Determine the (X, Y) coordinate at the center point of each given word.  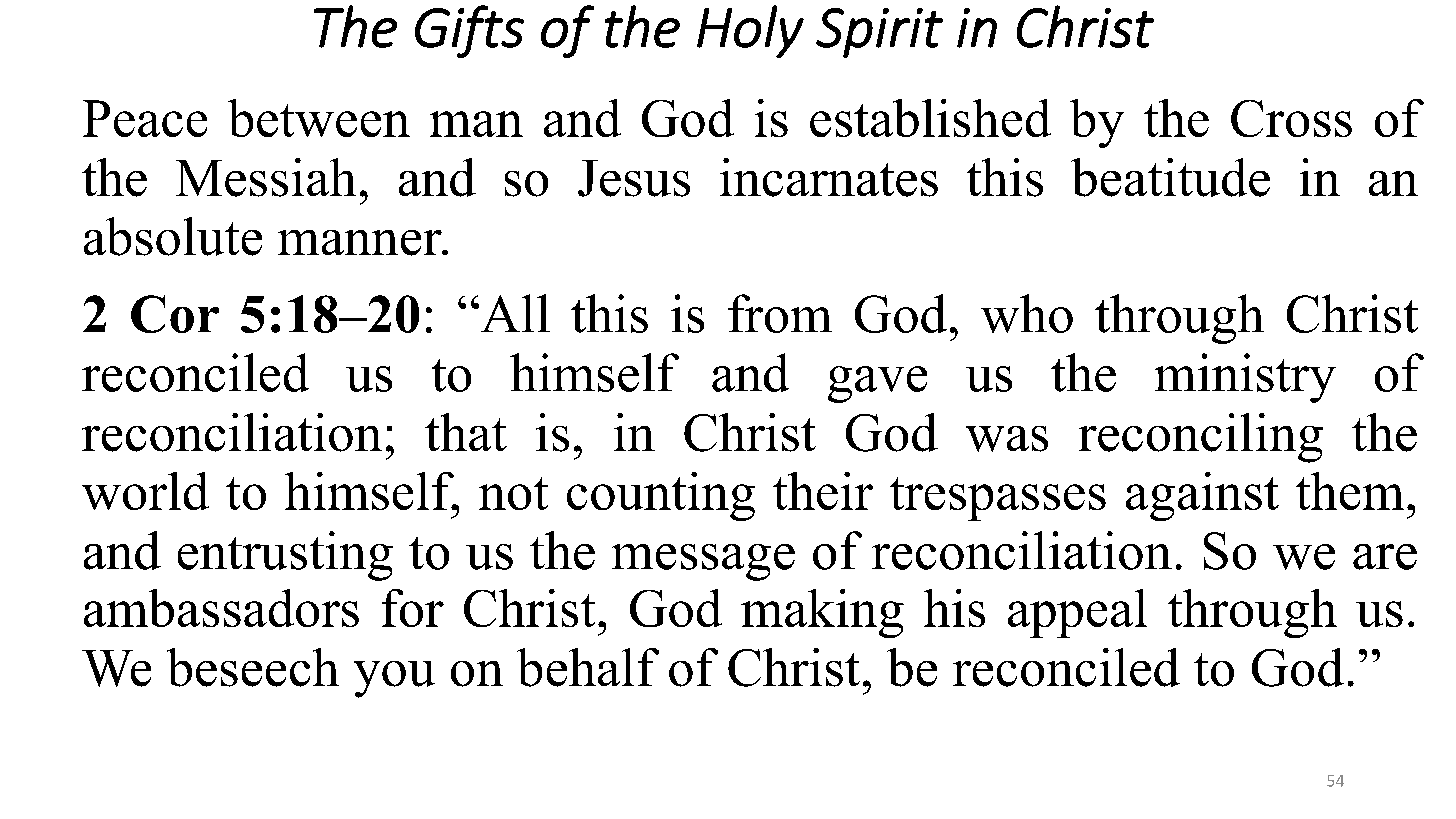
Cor (175, 314)
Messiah (266, 177)
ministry (1245, 378)
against (1202, 496)
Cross (1291, 118)
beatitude (1170, 177)
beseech (253, 667)
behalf (588, 667)
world (145, 491)
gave (877, 384)
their (823, 491)
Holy (750, 31)
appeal (1077, 613)
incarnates (829, 177)
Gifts (469, 31)
